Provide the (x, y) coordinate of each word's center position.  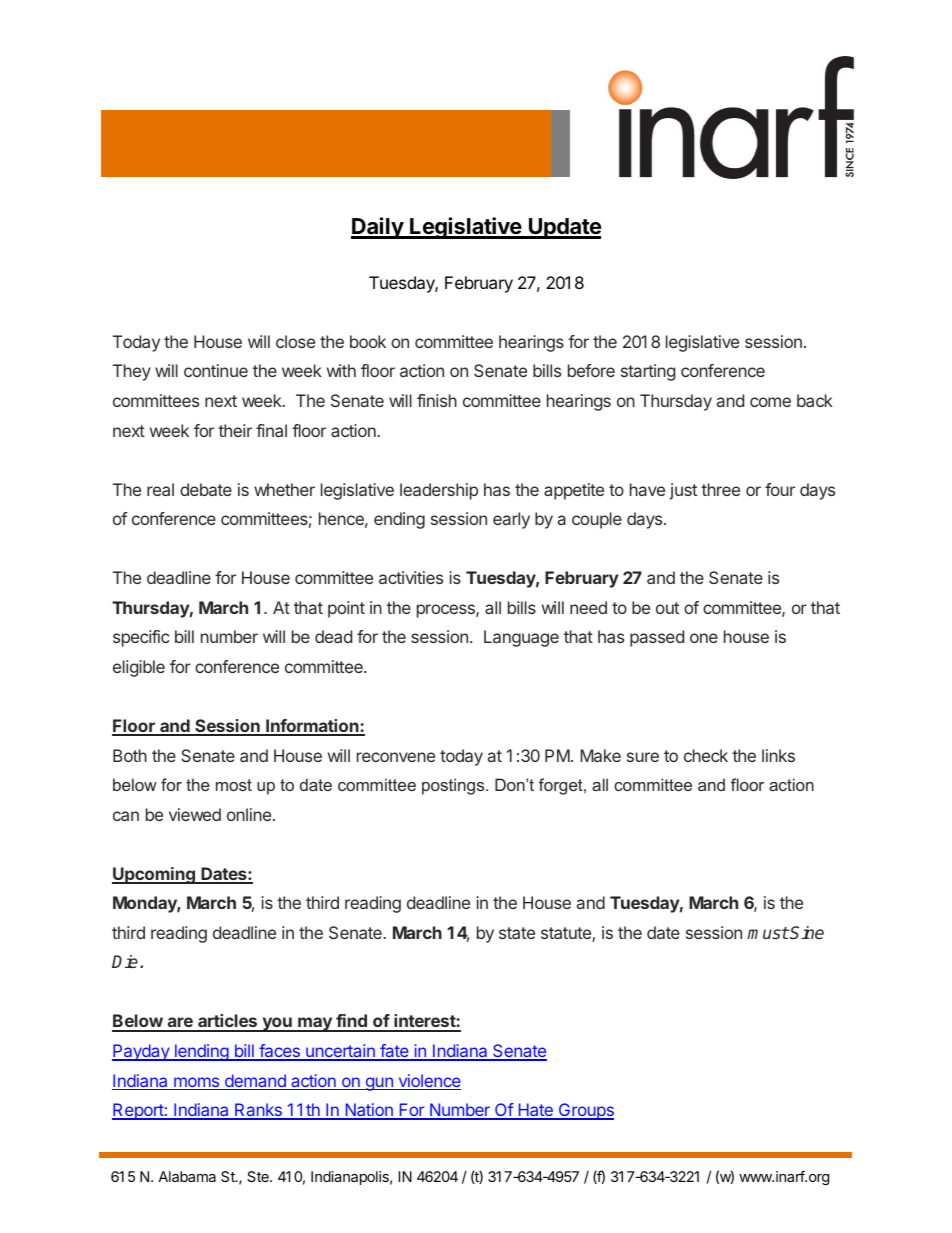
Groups (585, 1111)
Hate (535, 1111)
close (295, 341)
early (511, 520)
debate (206, 489)
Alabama (187, 1176)
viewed (195, 814)
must (768, 933)
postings (454, 786)
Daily (378, 228)
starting (648, 372)
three (720, 489)
